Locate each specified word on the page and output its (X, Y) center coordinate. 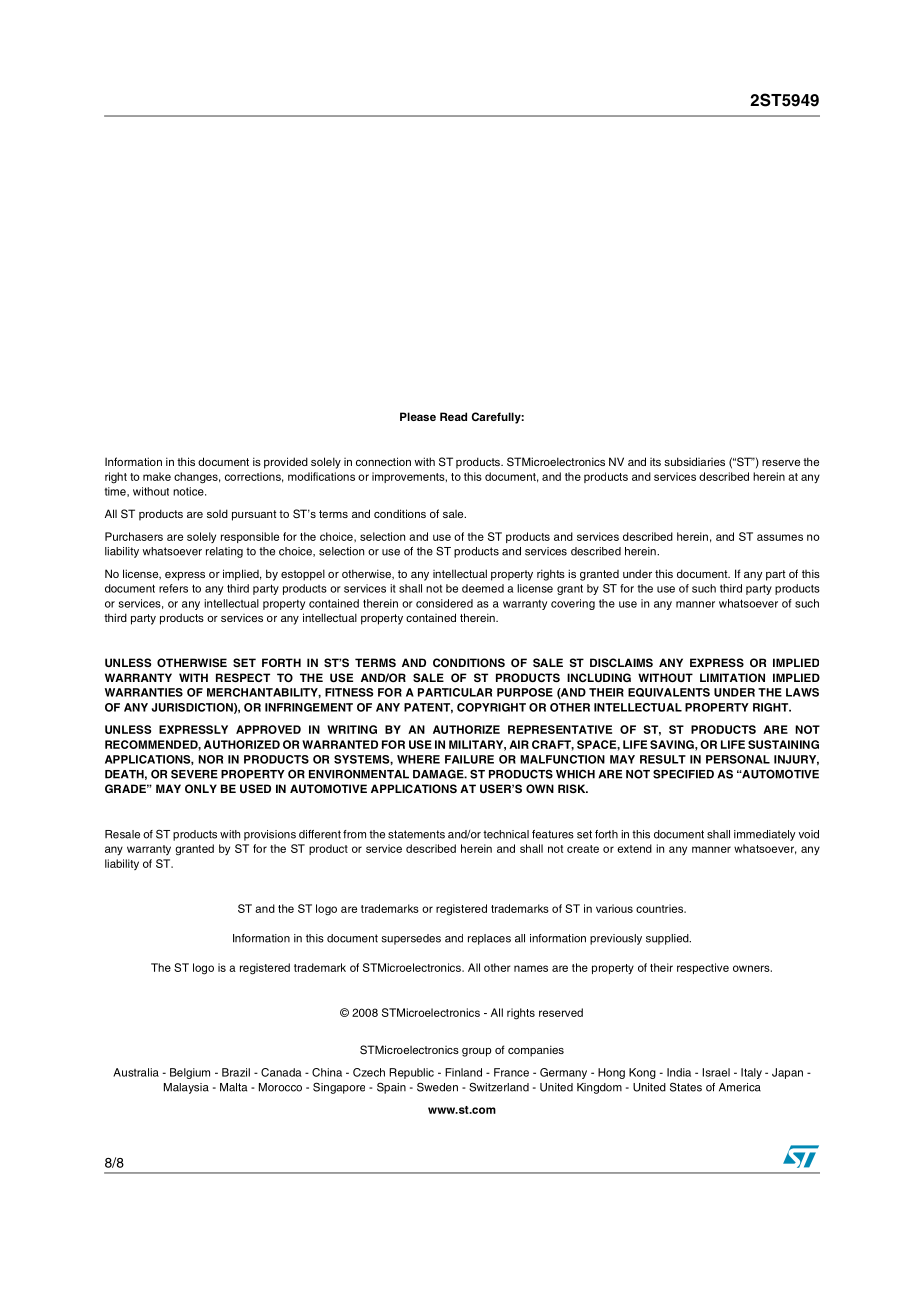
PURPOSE (525, 692)
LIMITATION (732, 677)
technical (506, 834)
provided (286, 463)
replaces (489, 939)
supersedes (411, 939)
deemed (483, 588)
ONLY (201, 788)
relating (224, 552)
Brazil (236, 1072)
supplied (668, 939)
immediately (765, 835)
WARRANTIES (144, 692)
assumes (780, 537)
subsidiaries (694, 461)
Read (453, 416)
